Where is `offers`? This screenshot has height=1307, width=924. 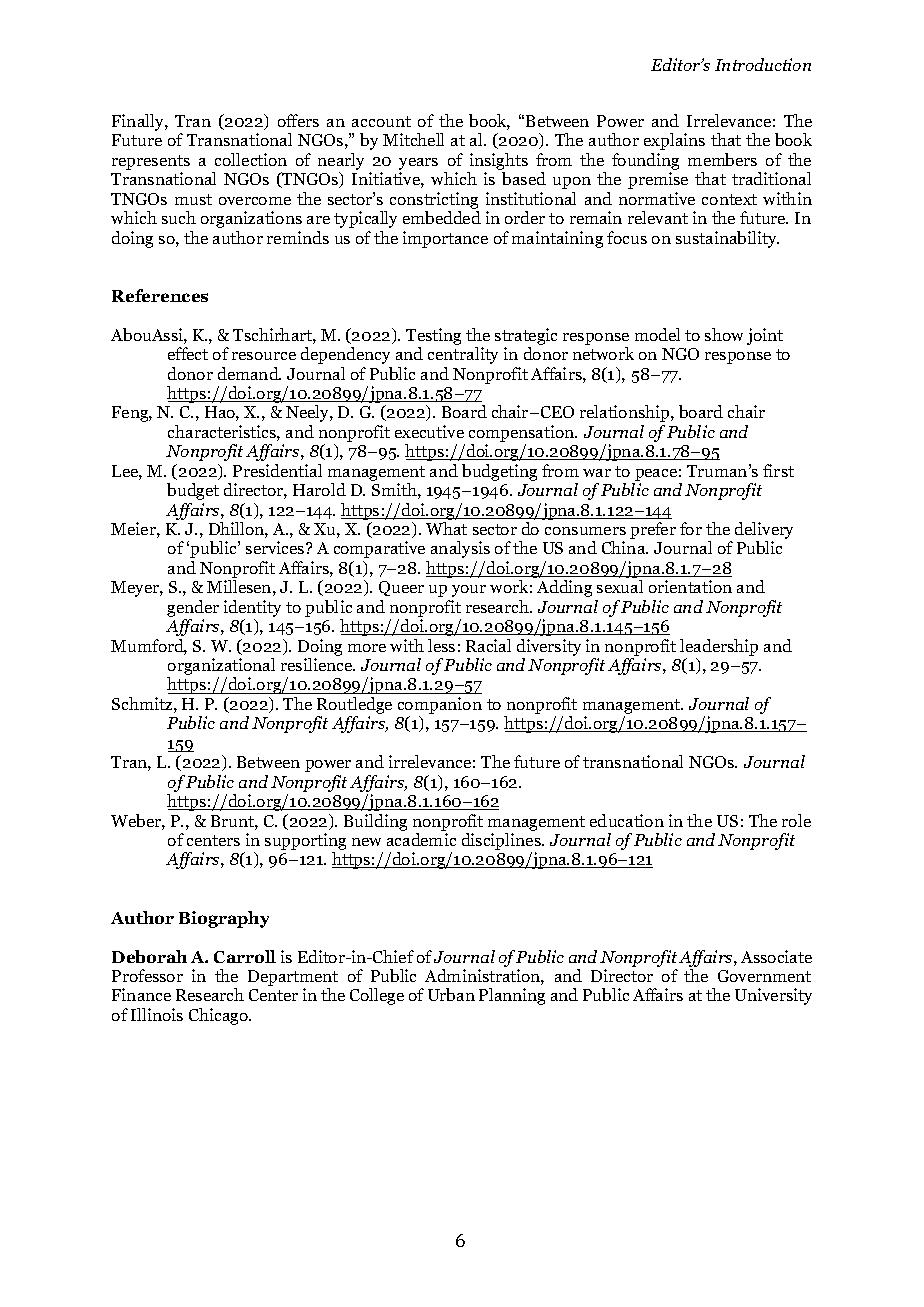 offers is located at coordinates (298, 120).
